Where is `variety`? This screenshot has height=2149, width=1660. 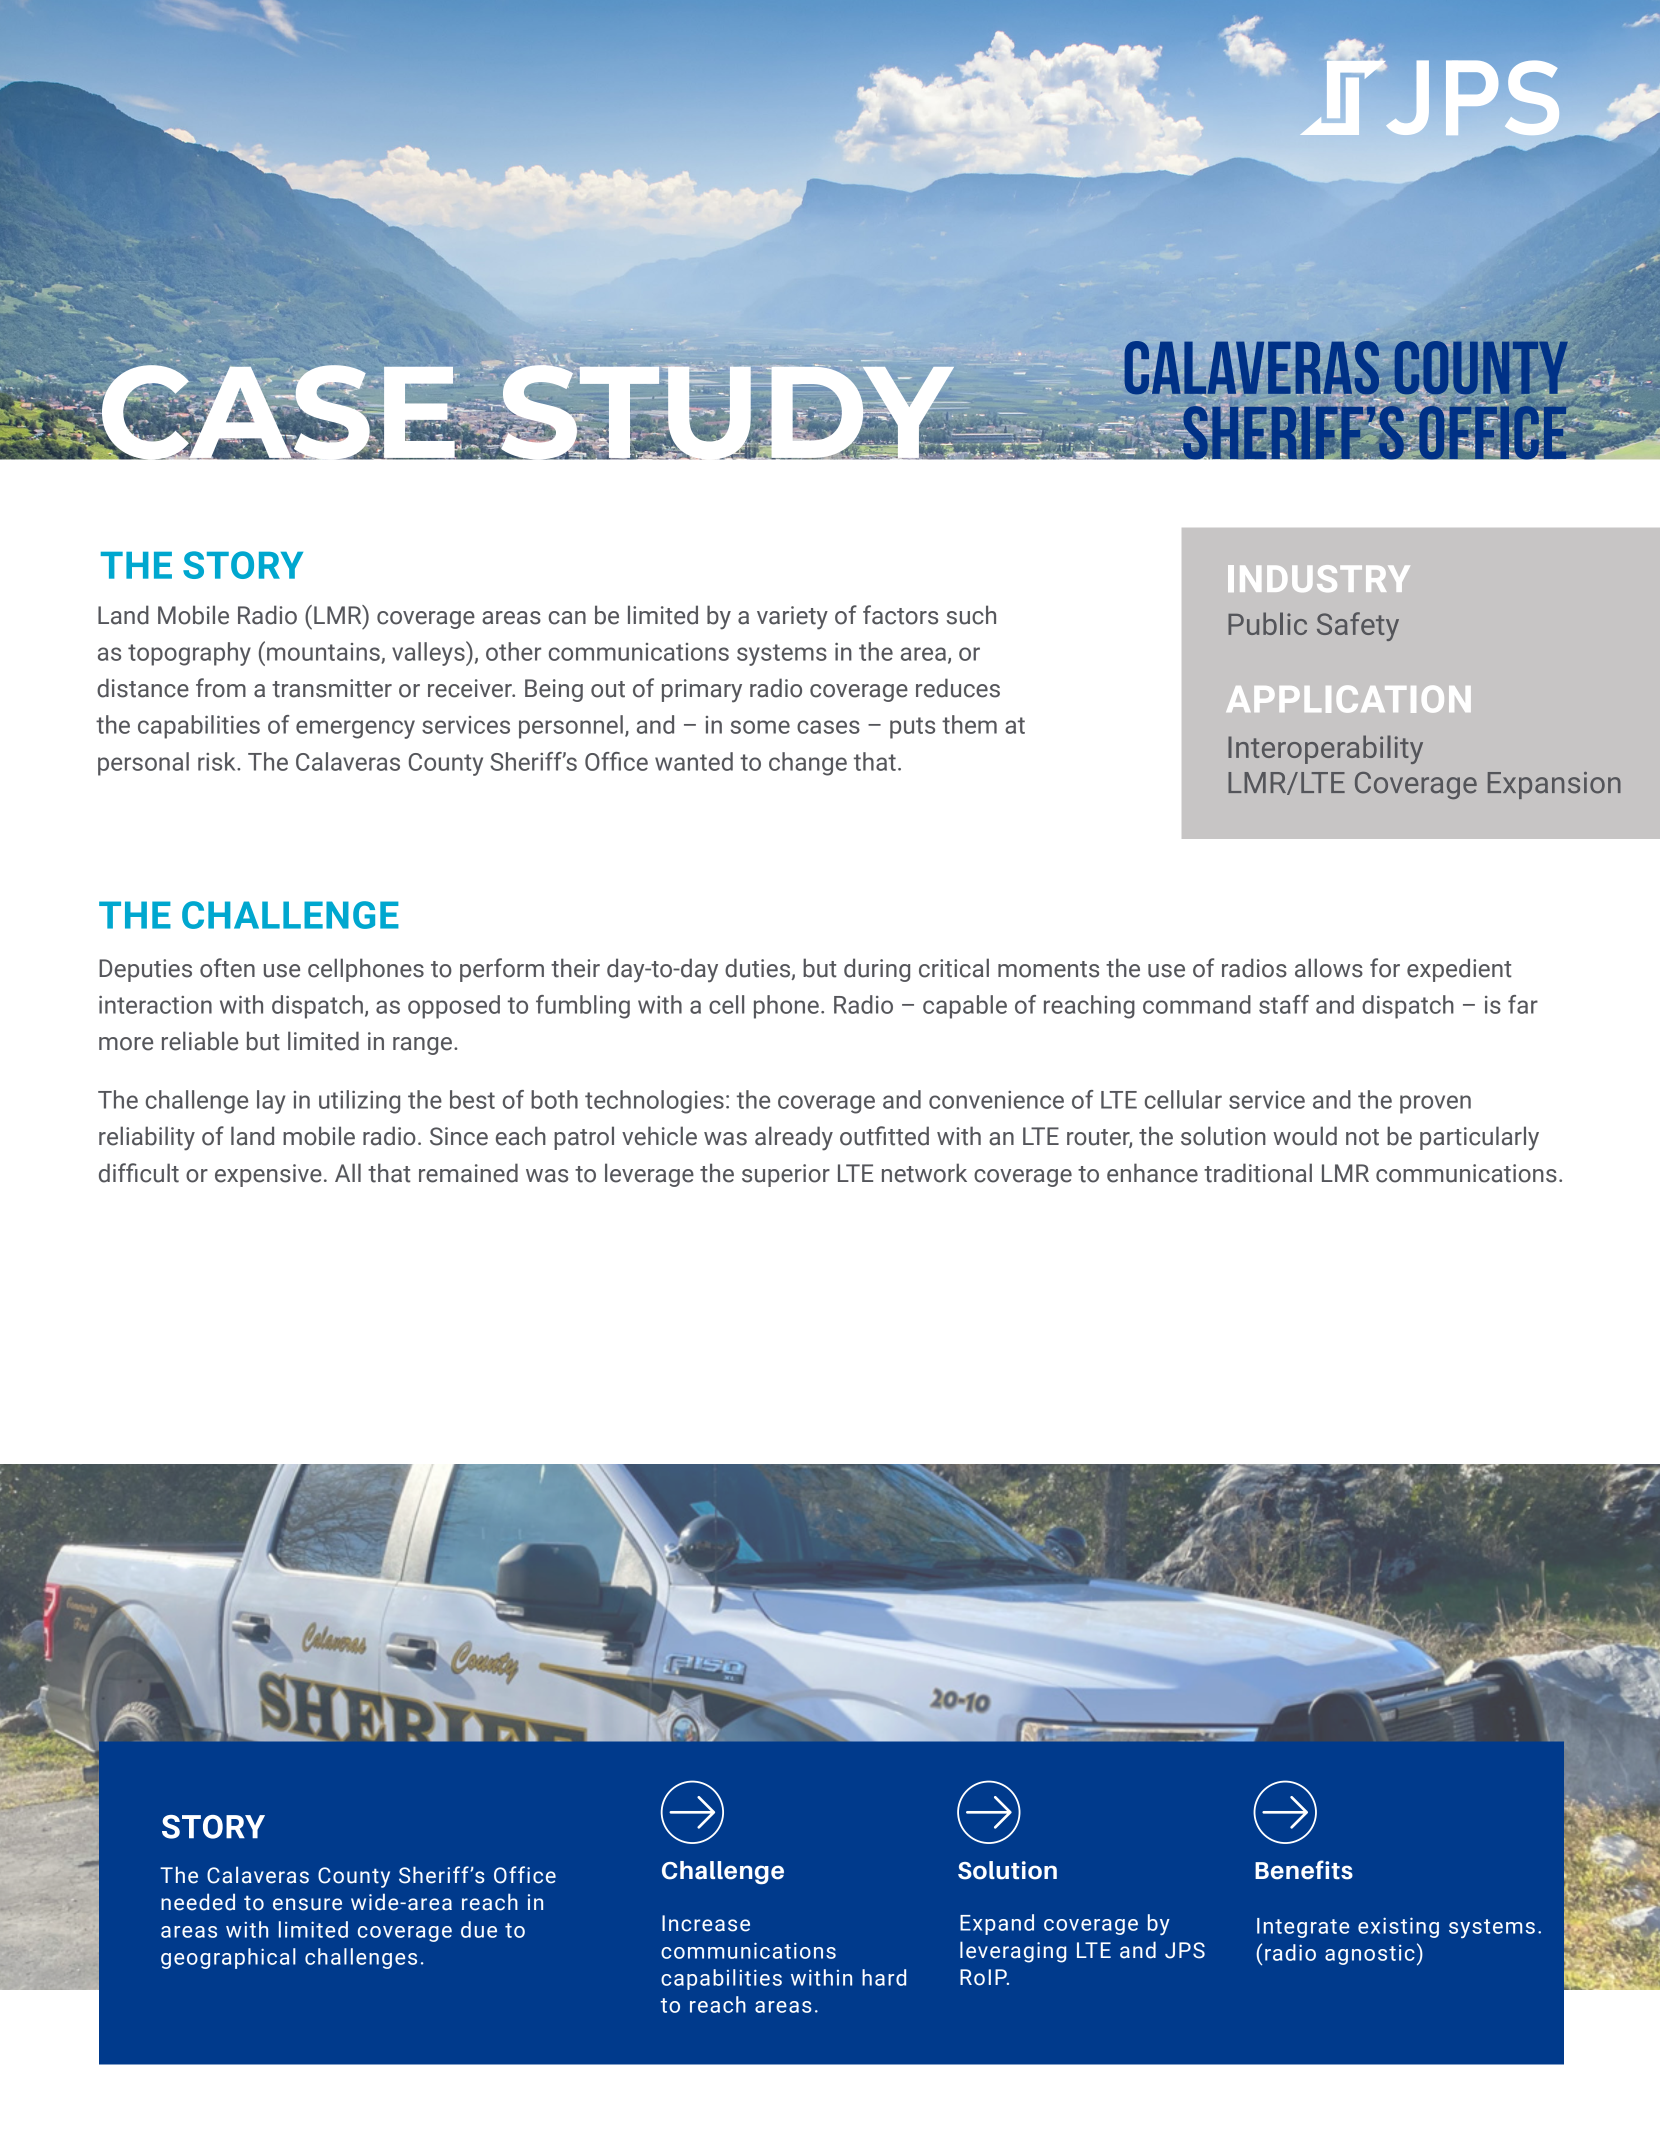
variety is located at coordinates (792, 618).
